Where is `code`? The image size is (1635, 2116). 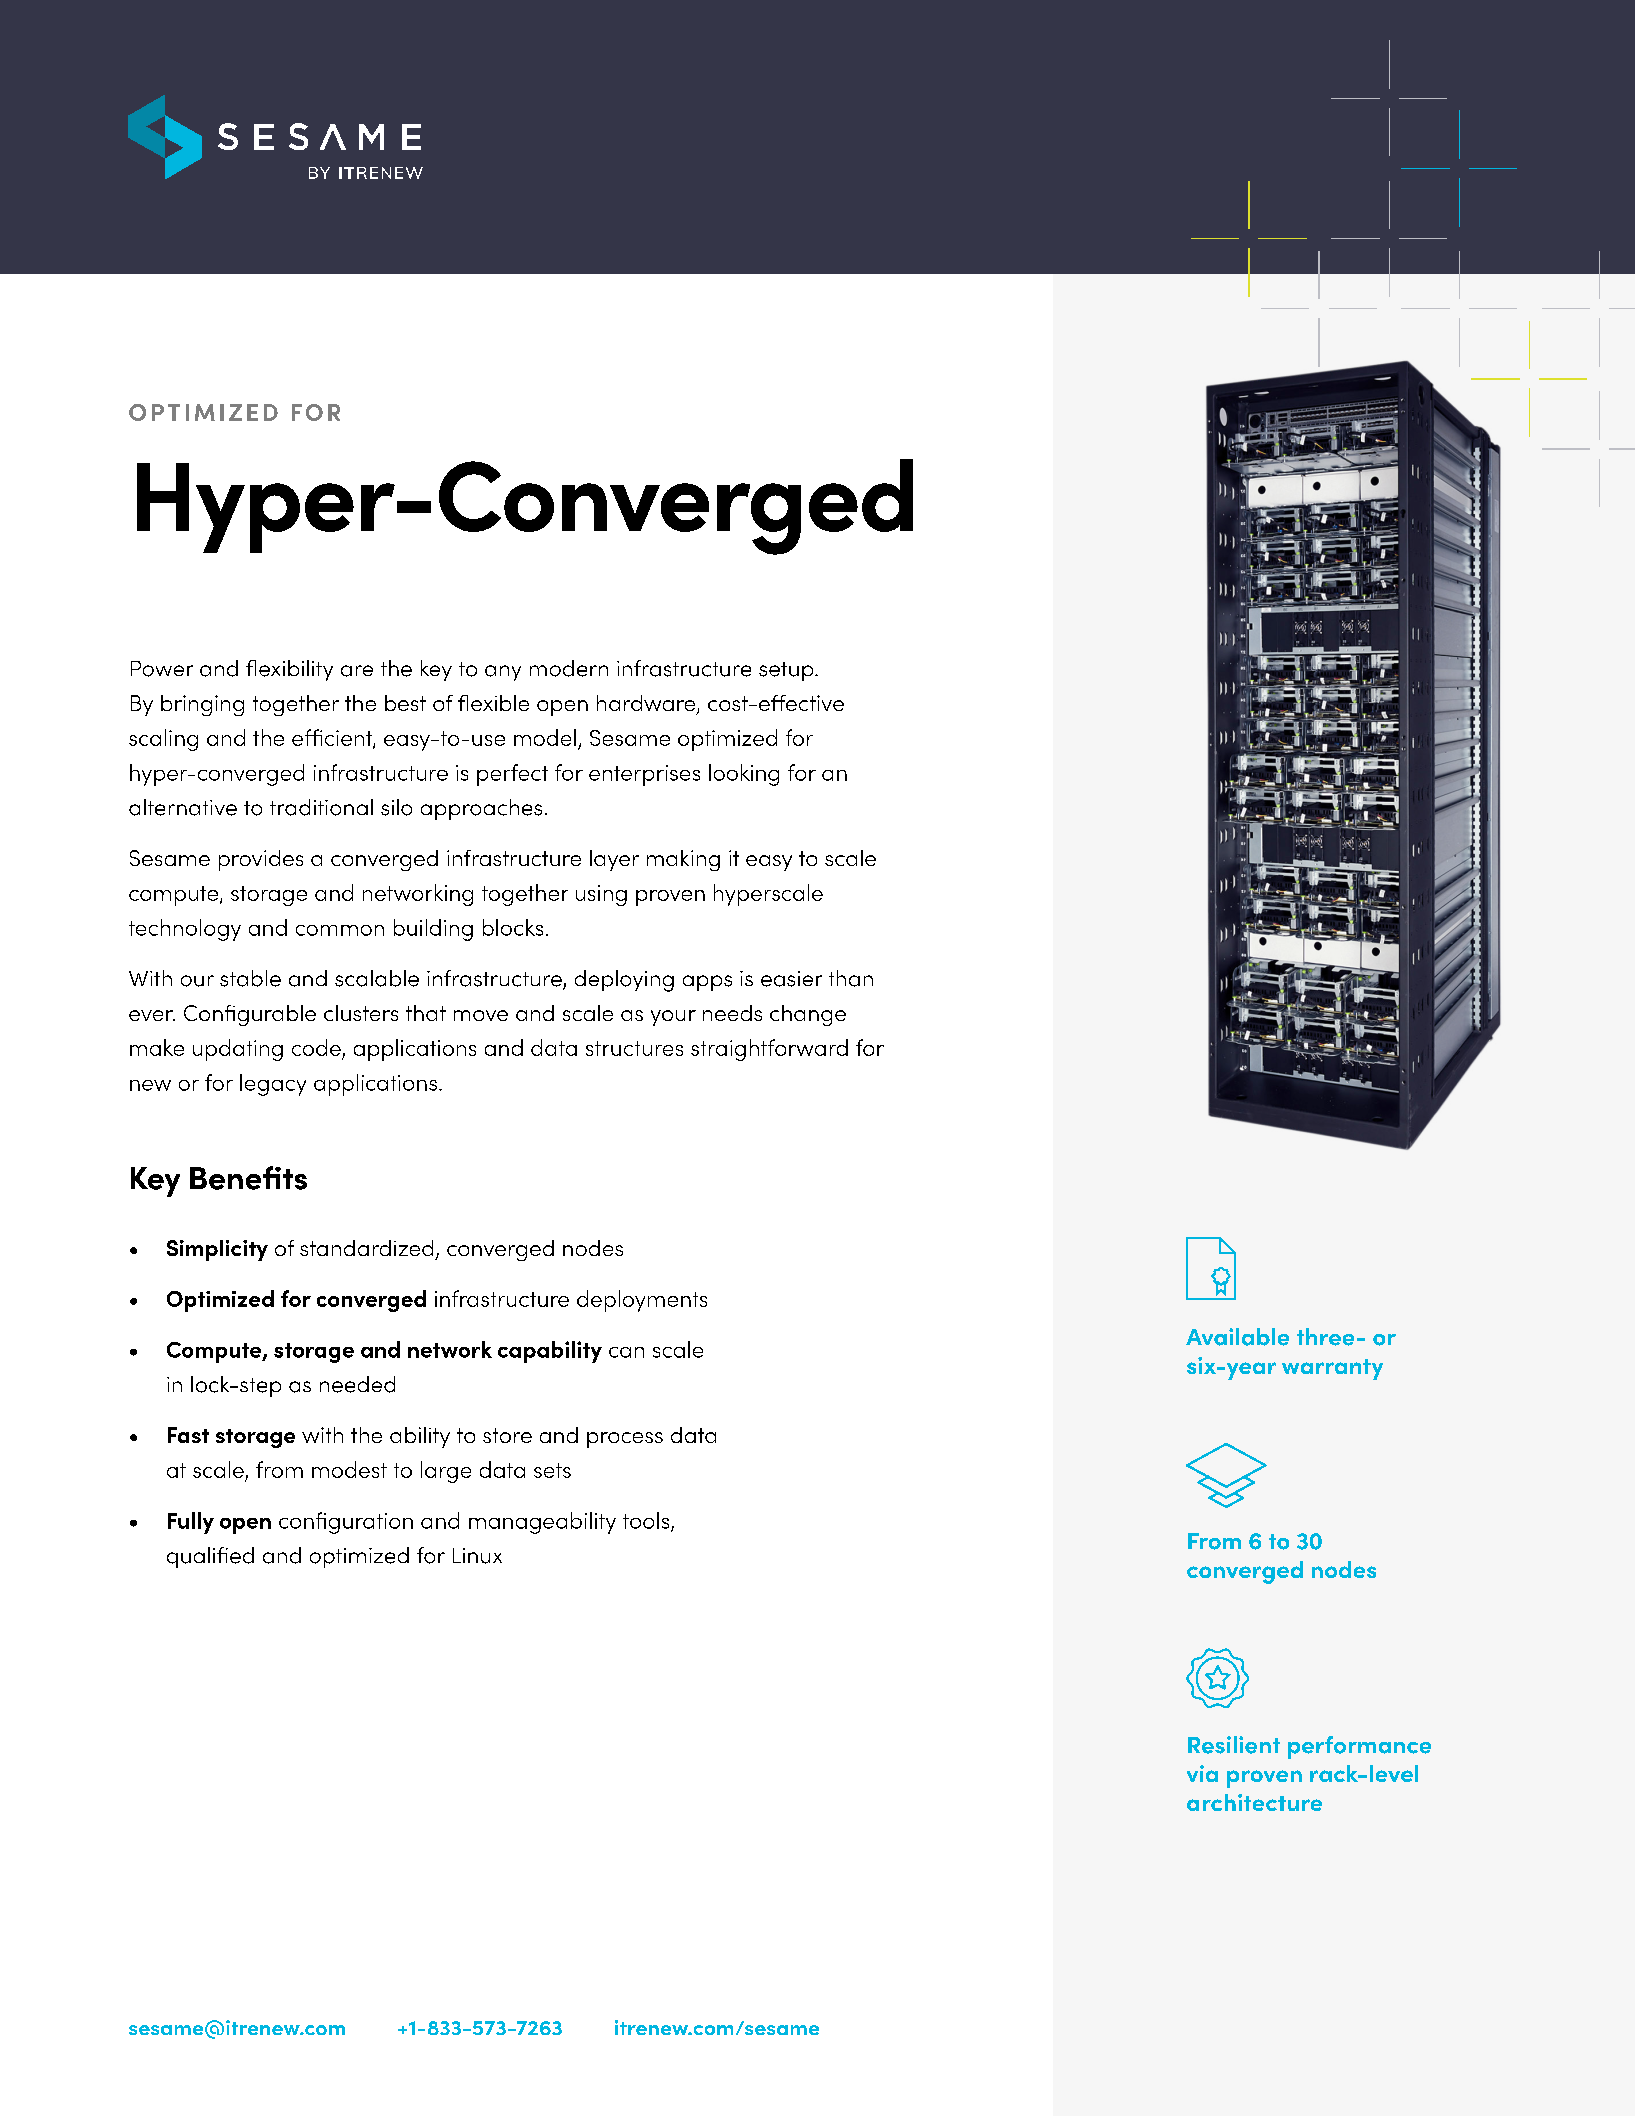
code is located at coordinates (316, 1047).
